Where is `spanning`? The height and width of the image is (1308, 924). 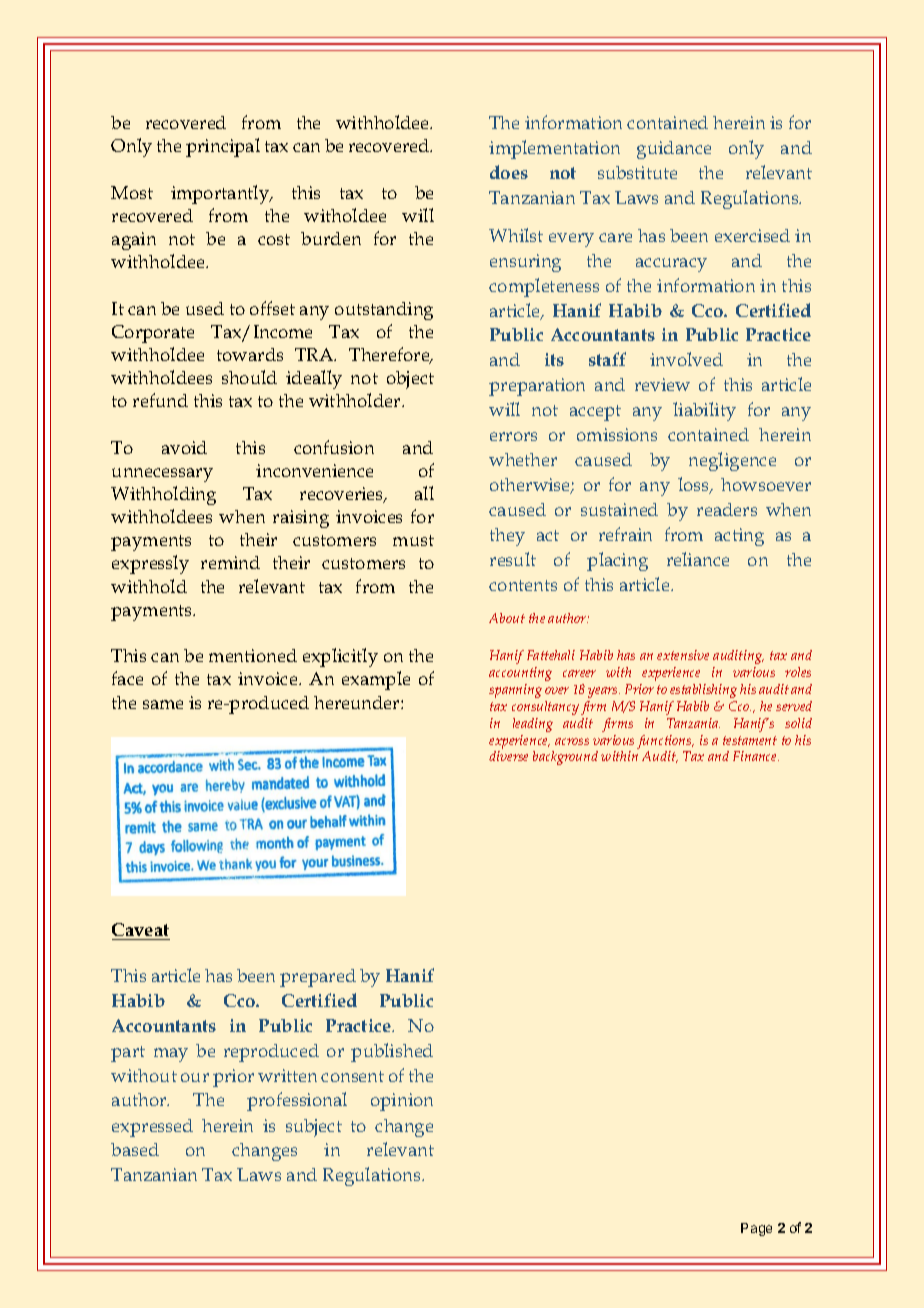 spanning is located at coordinates (515, 691).
